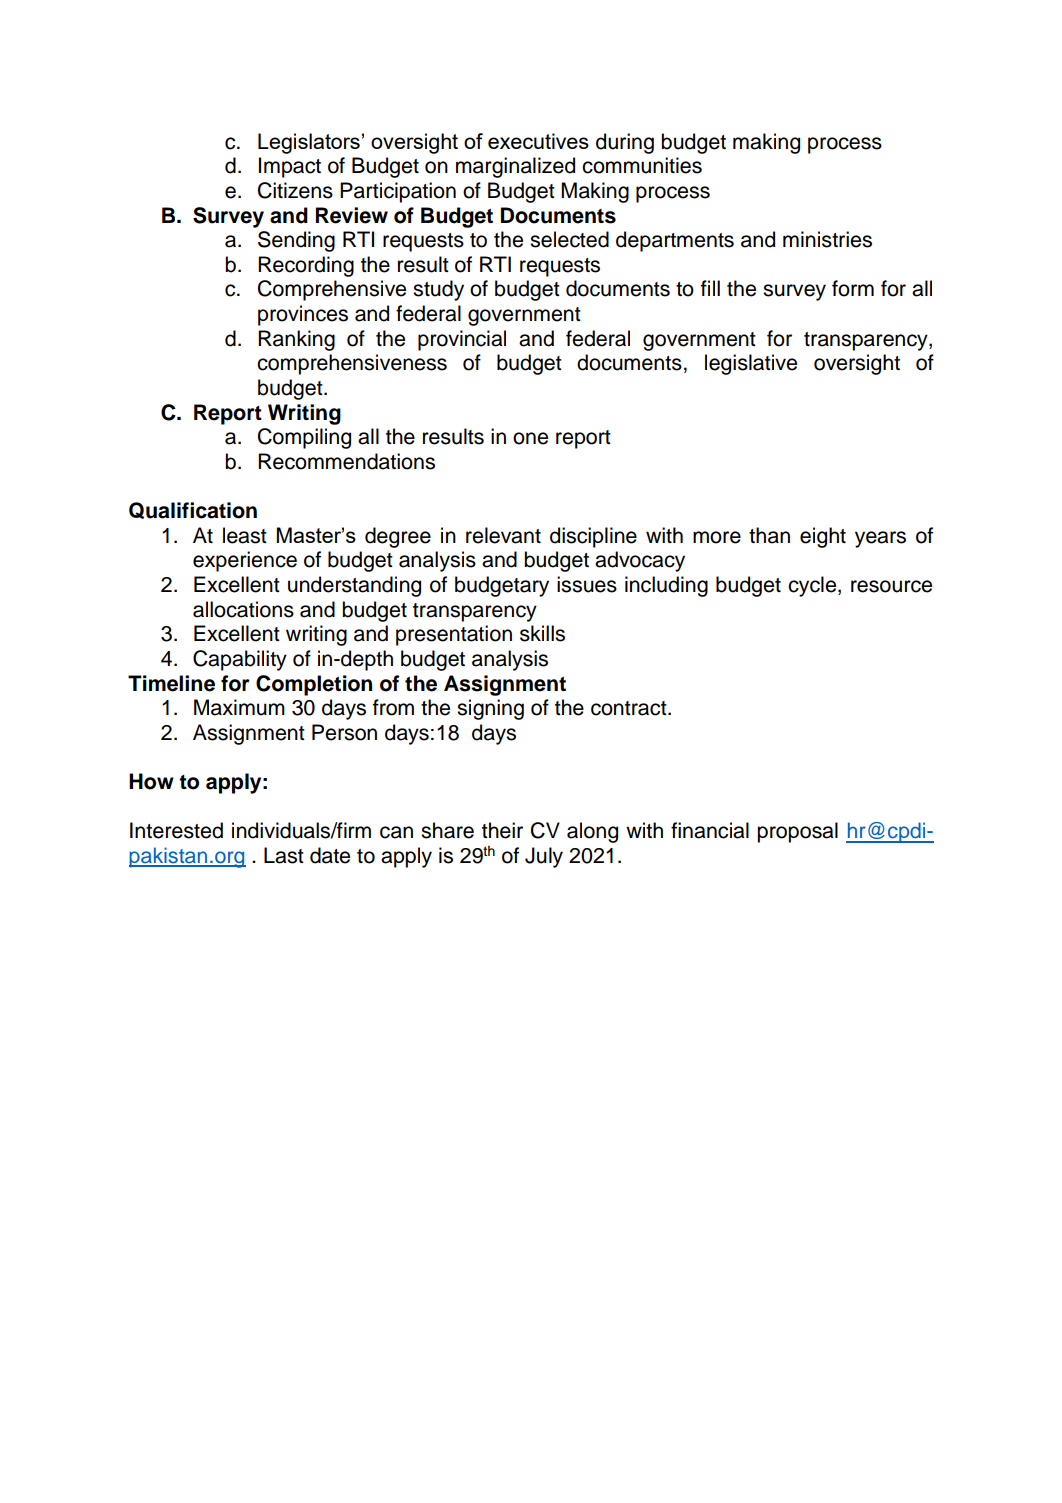 Image resolution: width=1062 pixels, height=1503 pixels. I want to click on Last, so click(284, 855).
